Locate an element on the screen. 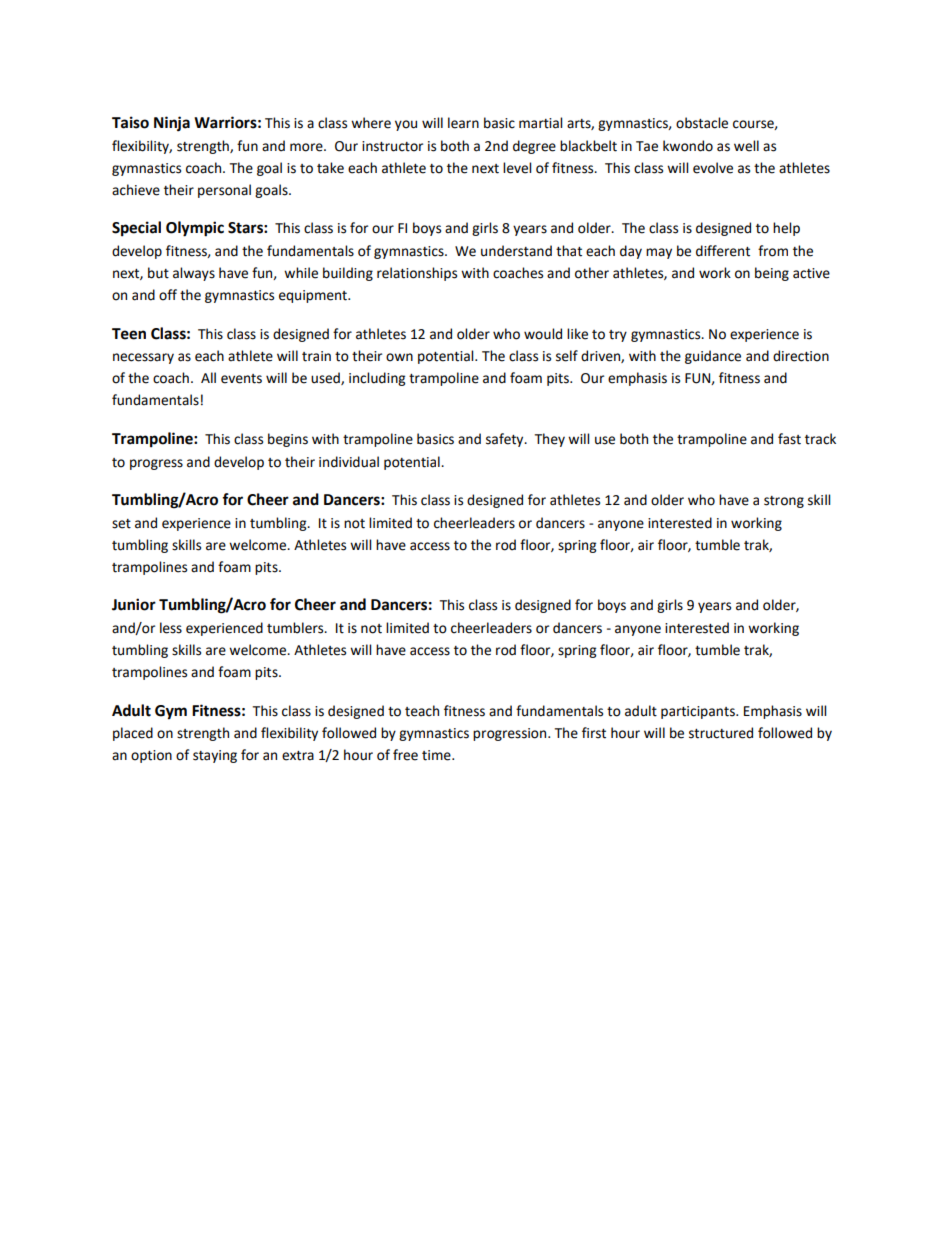 This screenshot has width=952, height=1233. off is located at coordinates (168, 295).
